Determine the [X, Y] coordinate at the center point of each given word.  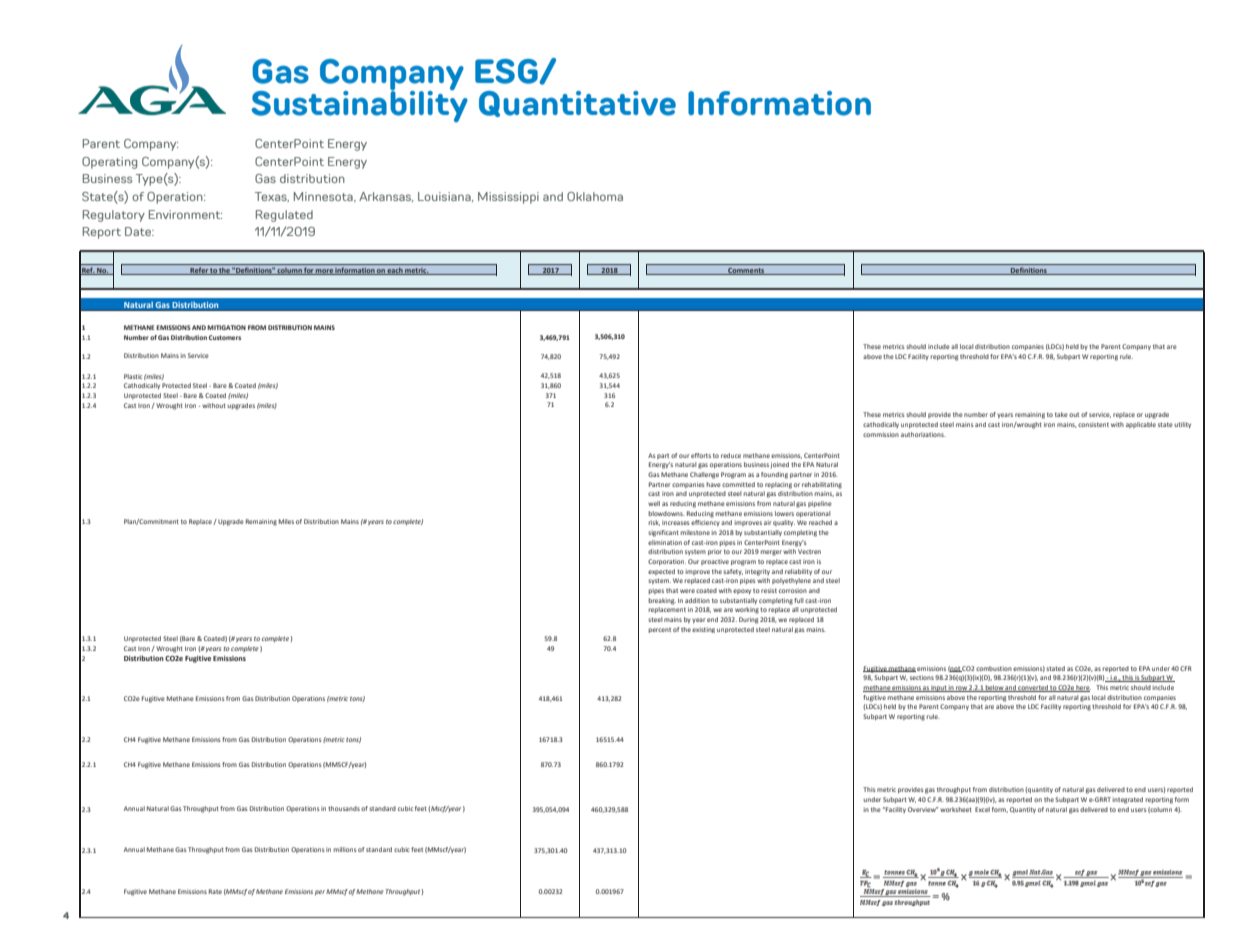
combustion [994, 668]
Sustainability [360, 105]
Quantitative [577, 104]
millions [344, 849]
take [1061, 414]
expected [661, 572]
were [687, 591]
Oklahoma [595, 196]
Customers [225, 337]
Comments [746, 271]
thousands [344, 808]
